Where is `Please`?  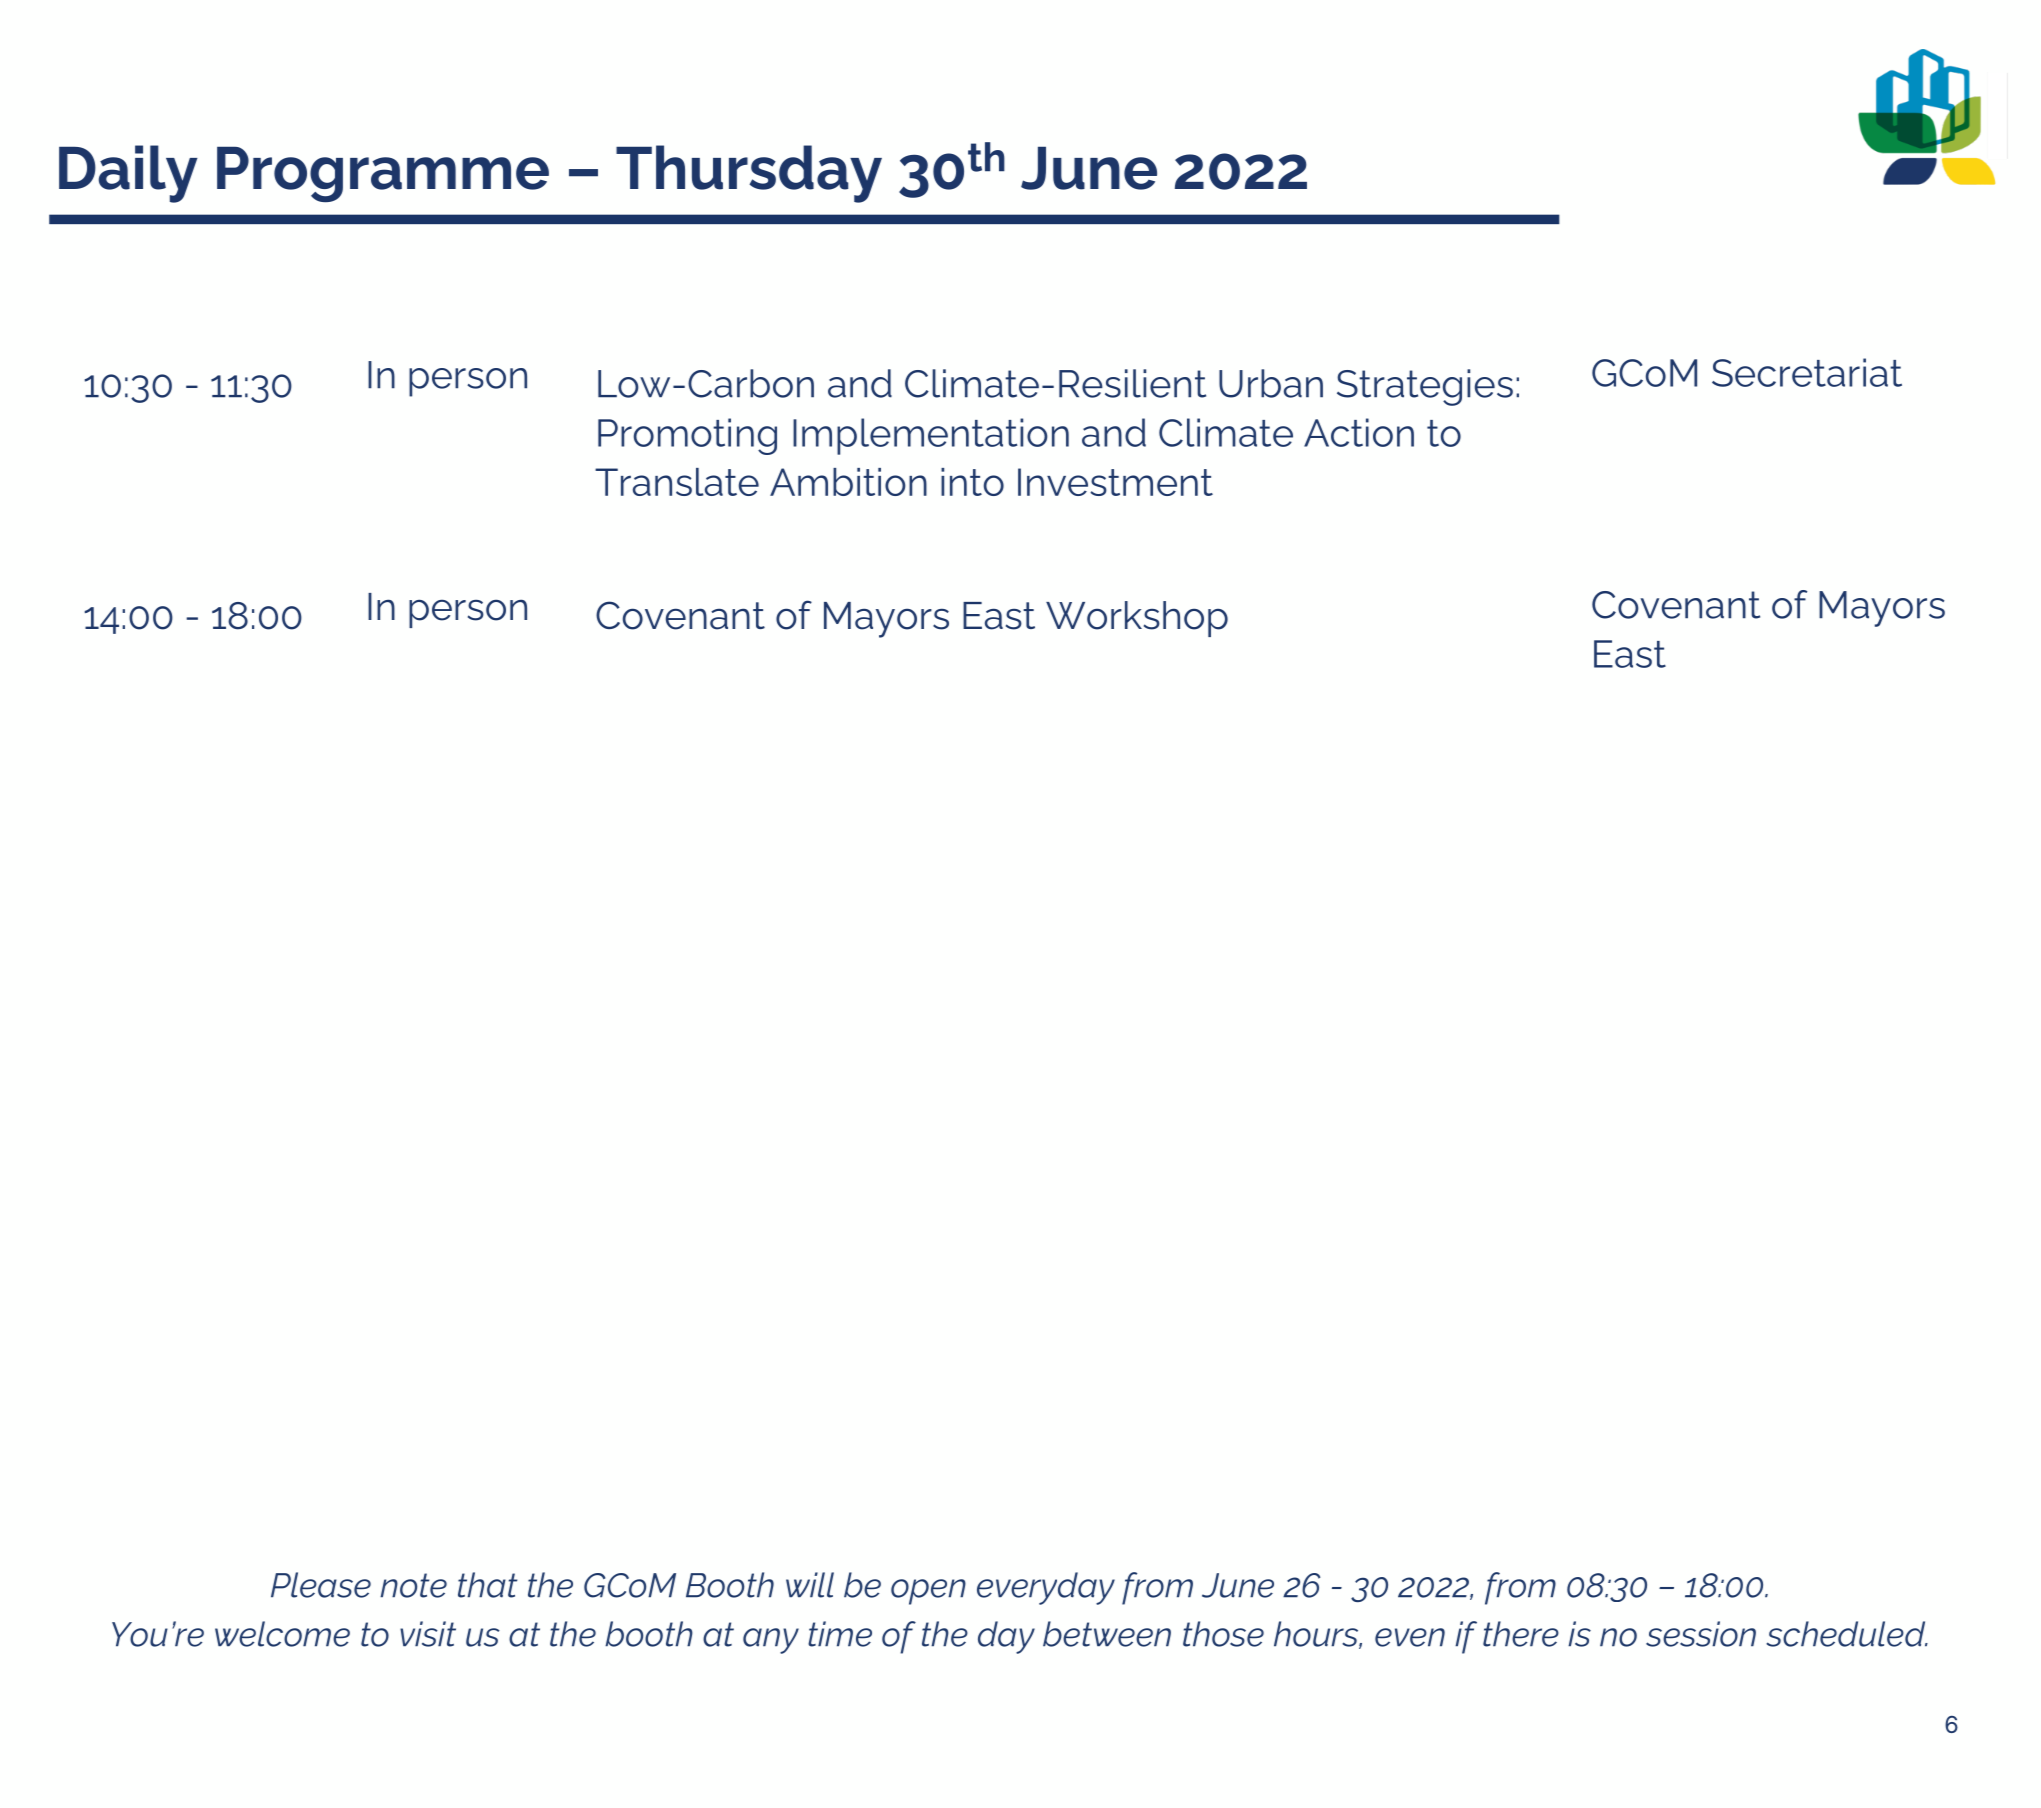 Please is located at coordinates (321, 1585).
